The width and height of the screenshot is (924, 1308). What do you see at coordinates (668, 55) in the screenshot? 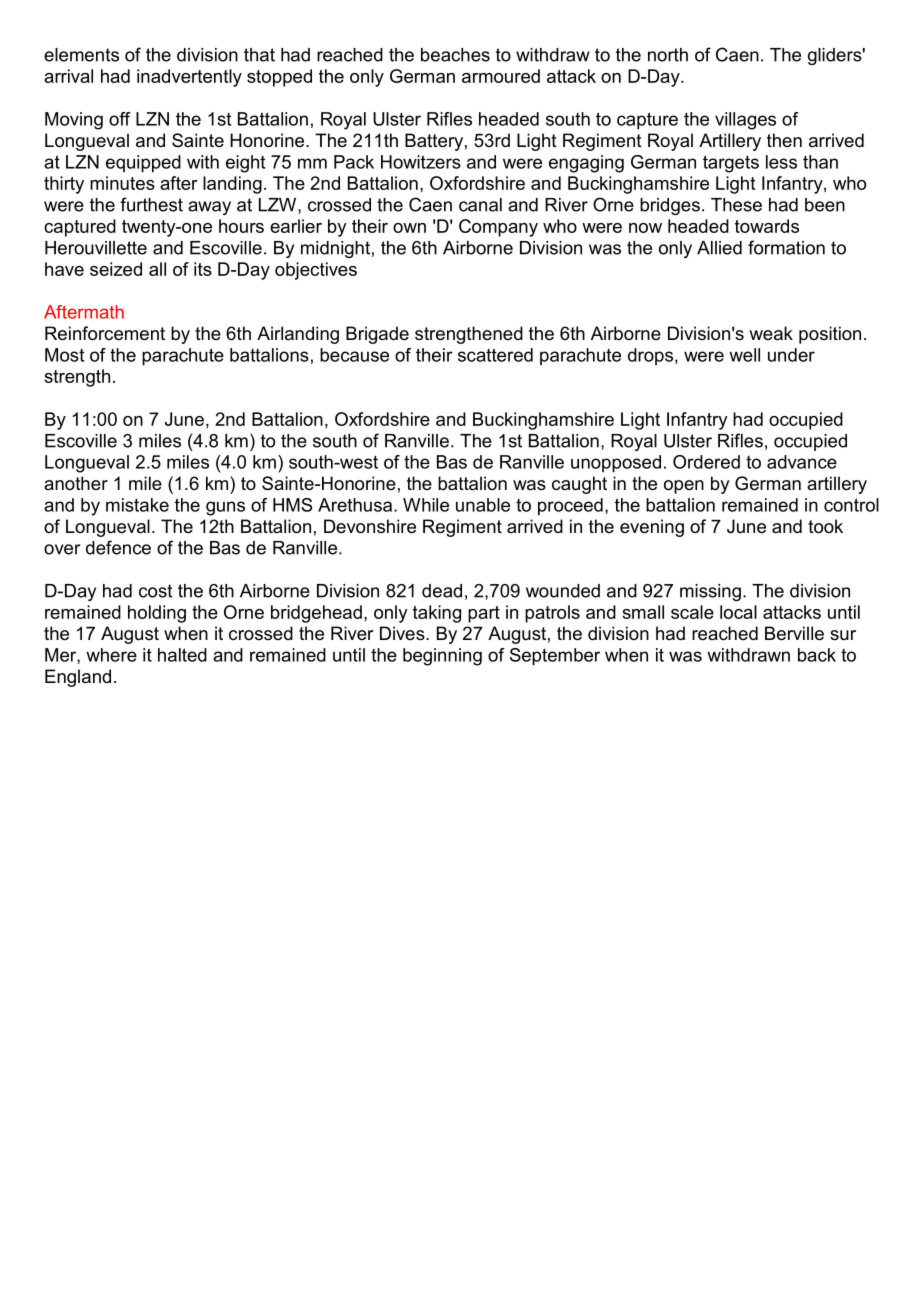
I see `north` at bounding box center [668, 55].
